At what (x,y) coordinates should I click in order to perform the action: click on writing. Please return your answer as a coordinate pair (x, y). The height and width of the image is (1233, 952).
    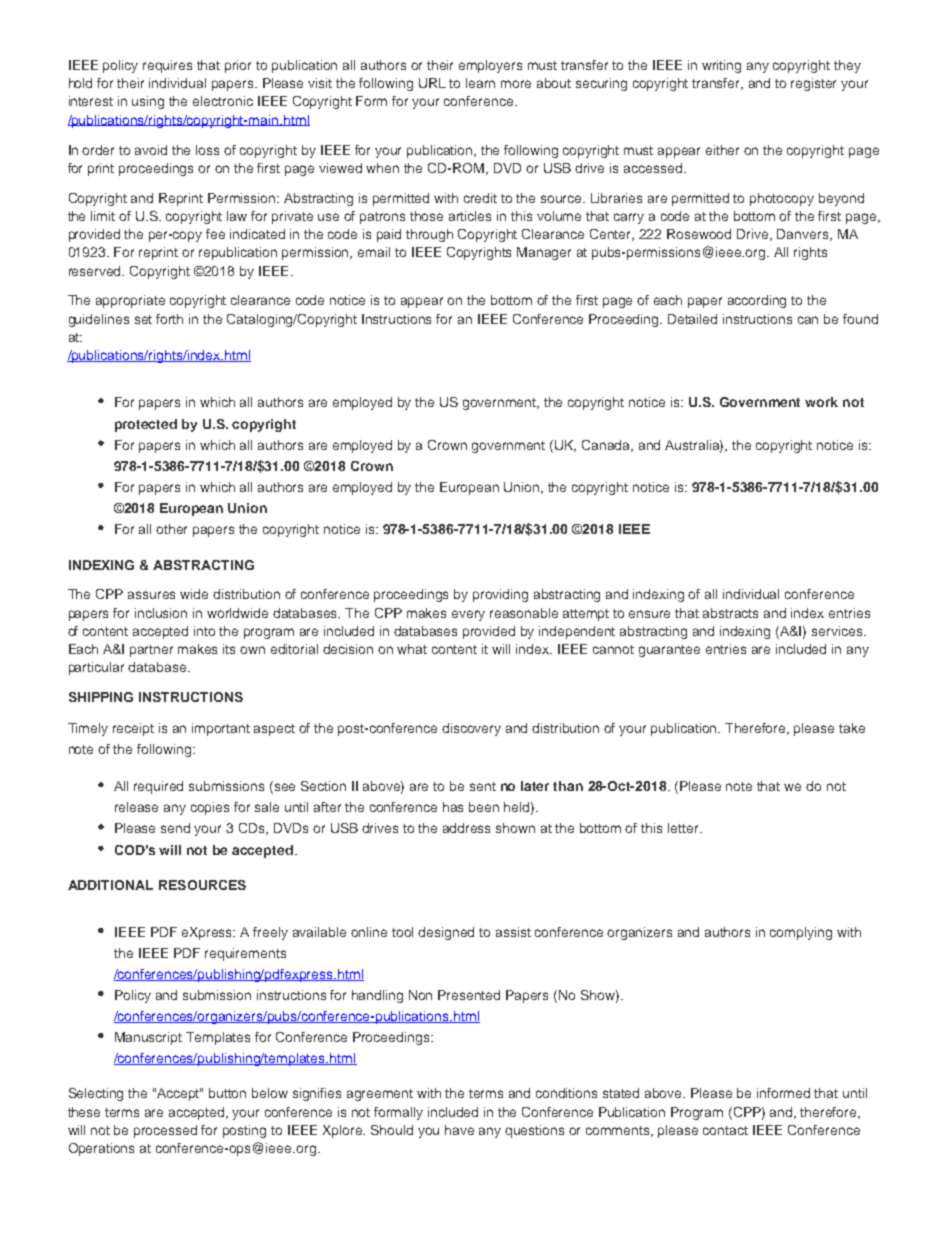
    Looking at the image, I should click on (721, 66).
